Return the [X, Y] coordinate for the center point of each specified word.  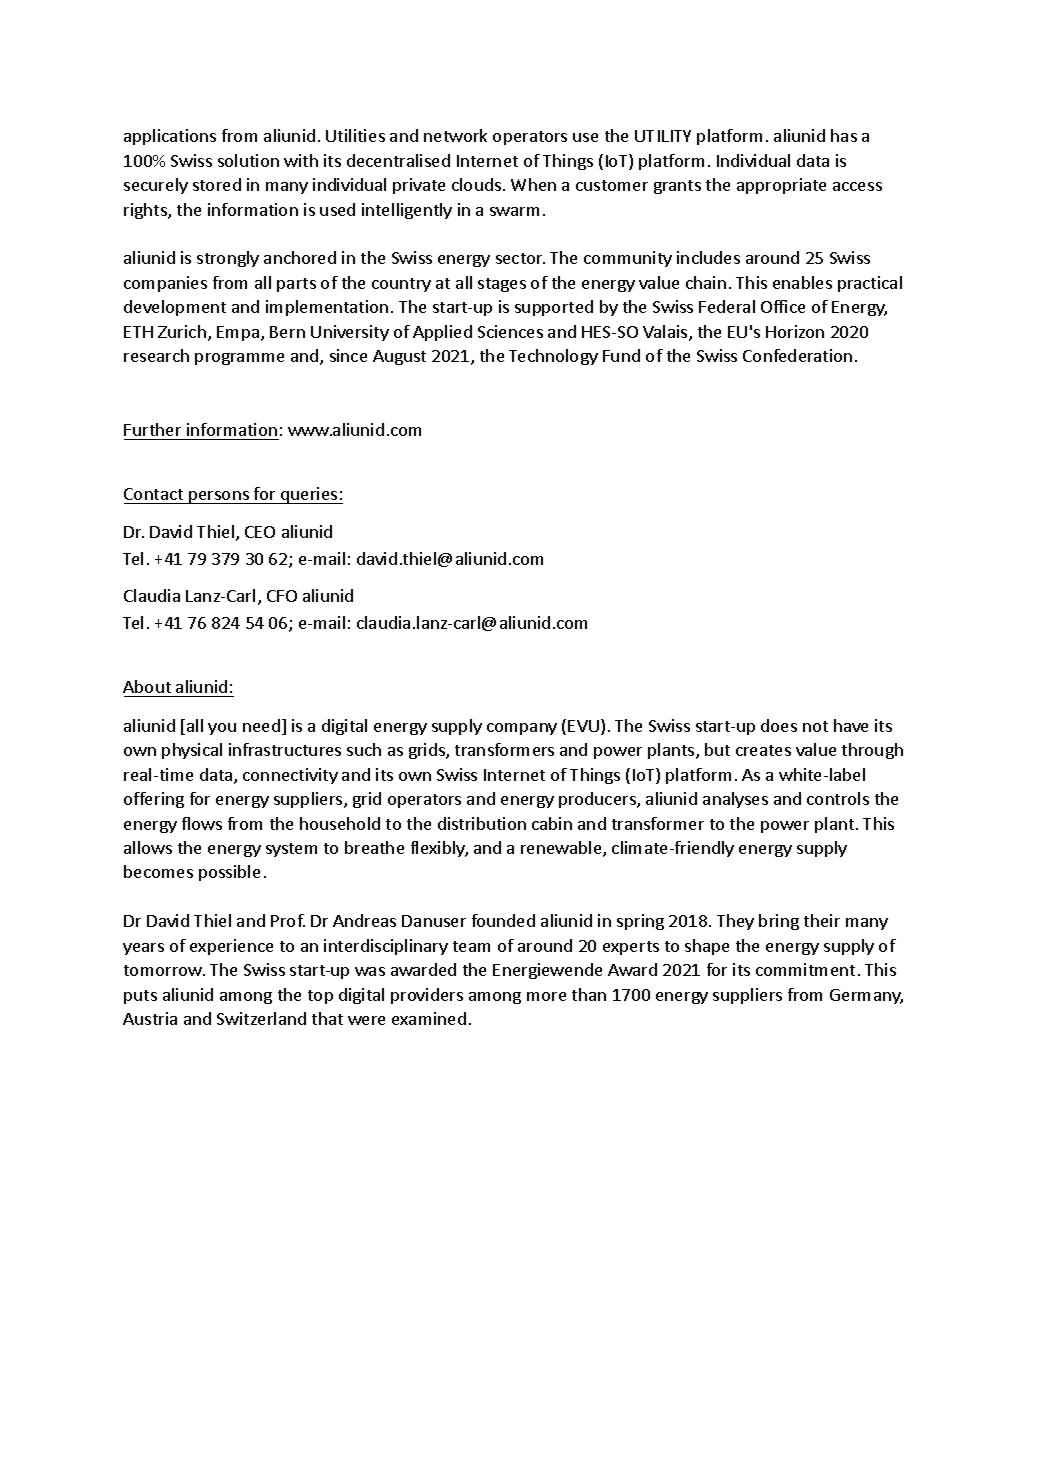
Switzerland [261, 1018]
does [779, 725]
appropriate [781, 186]
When [533, 184]
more [546, 996]
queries [309, 495]
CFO [282, 596]
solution [248, 160]
